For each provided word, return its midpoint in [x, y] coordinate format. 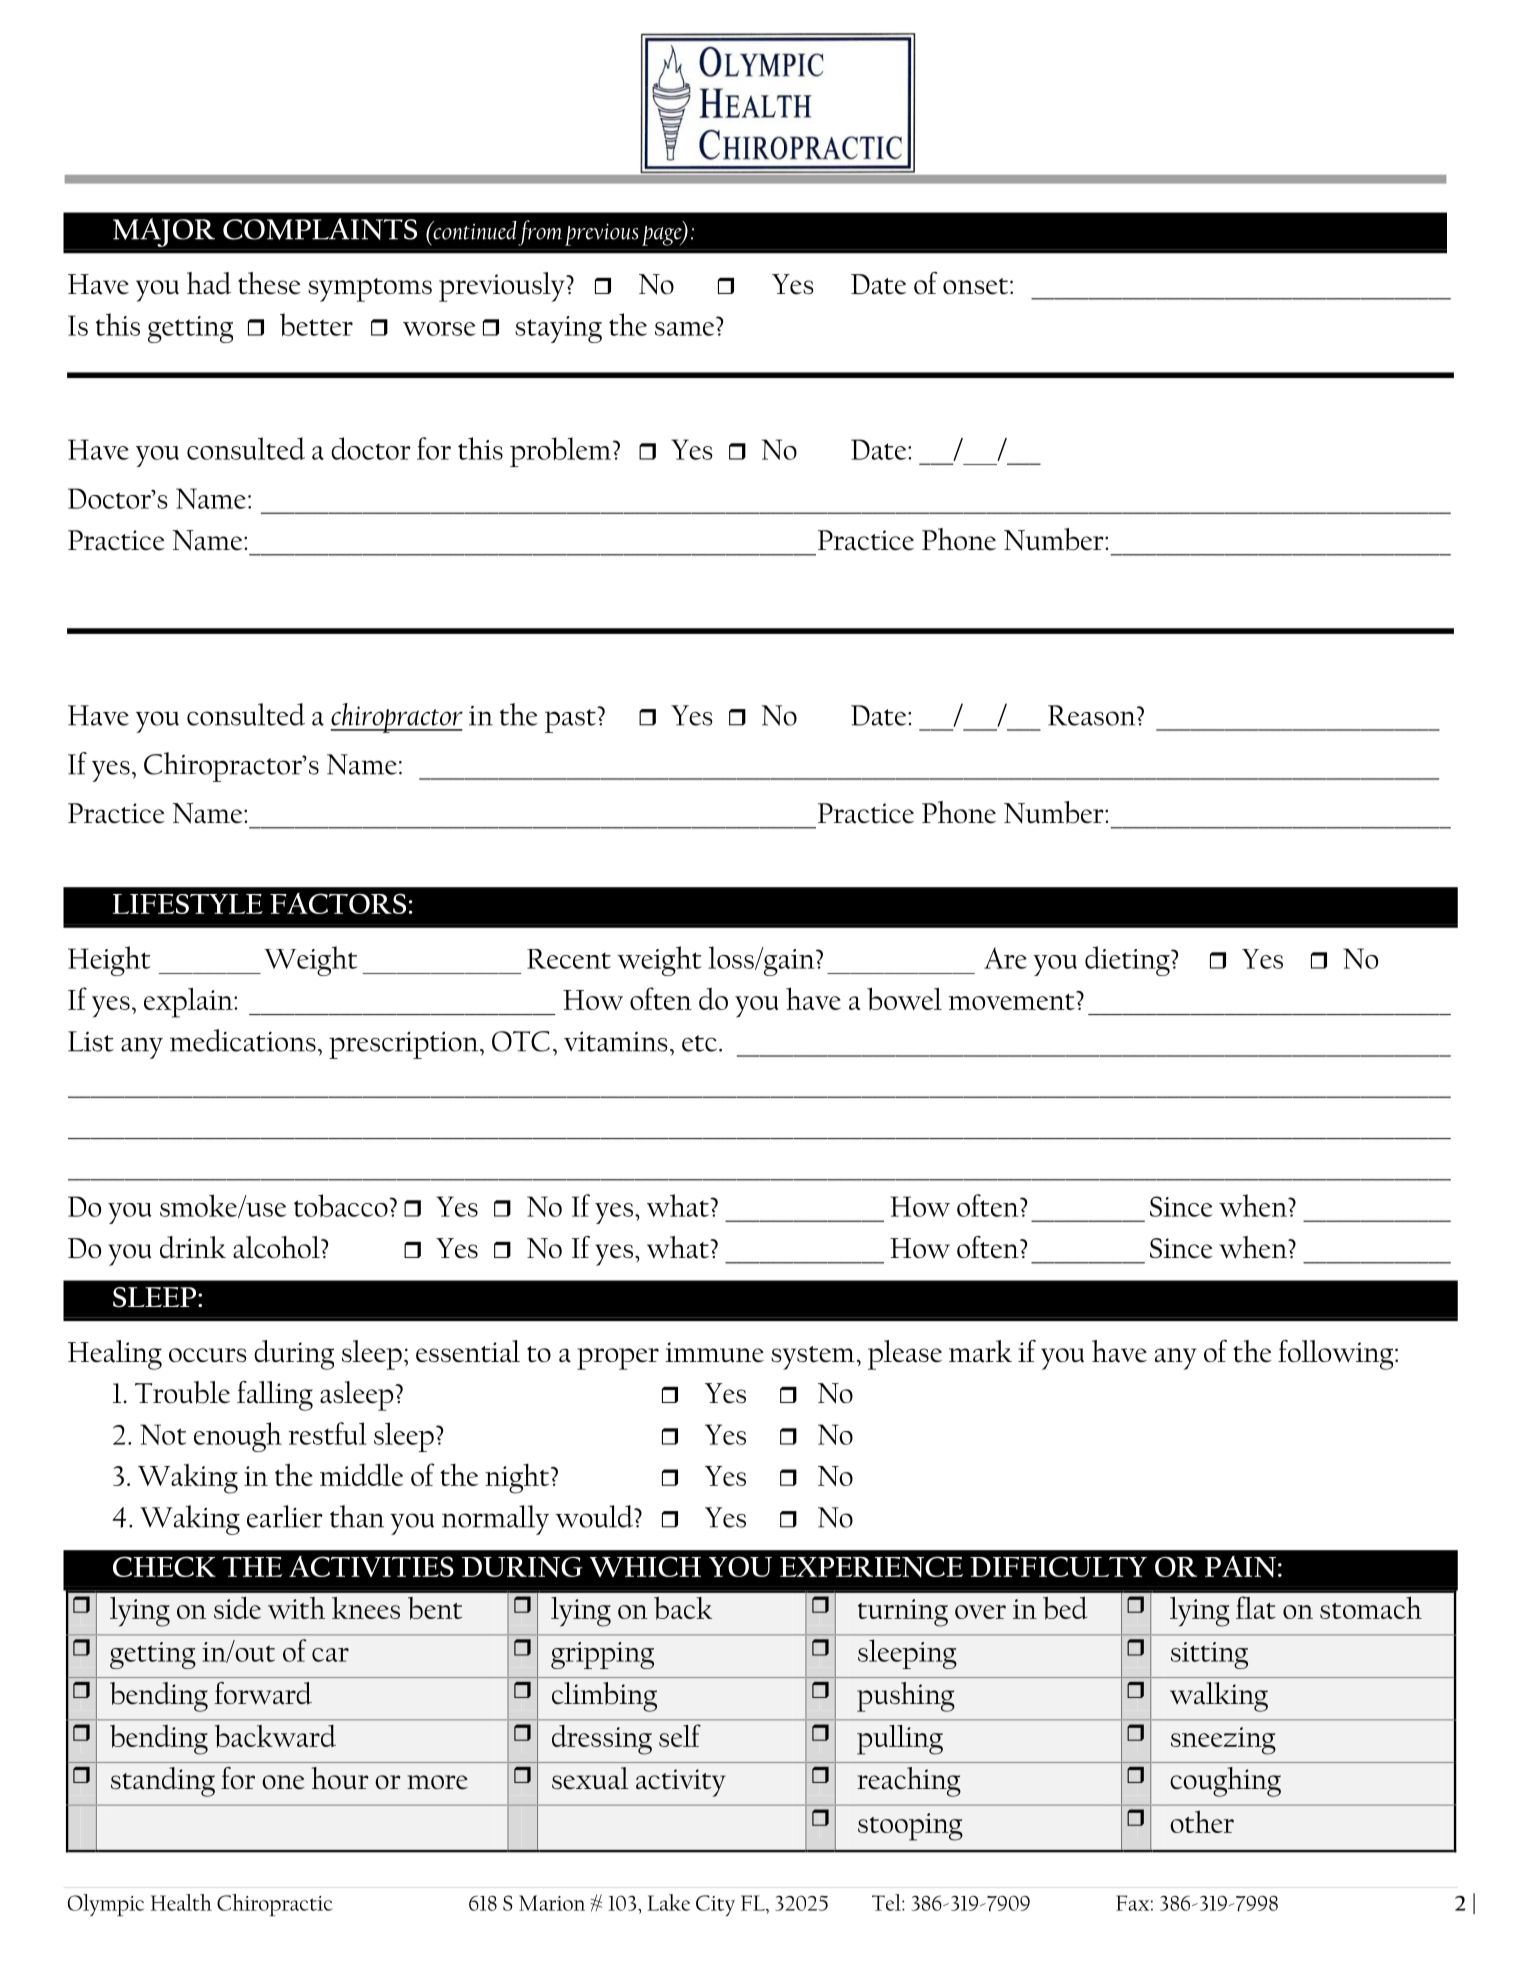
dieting [1128, 961]
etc [699, 1043]
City [715, 1905]
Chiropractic [275, 1905]
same [684, 329]
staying [558, 329]
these [269, 283]
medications [243, 1040]
